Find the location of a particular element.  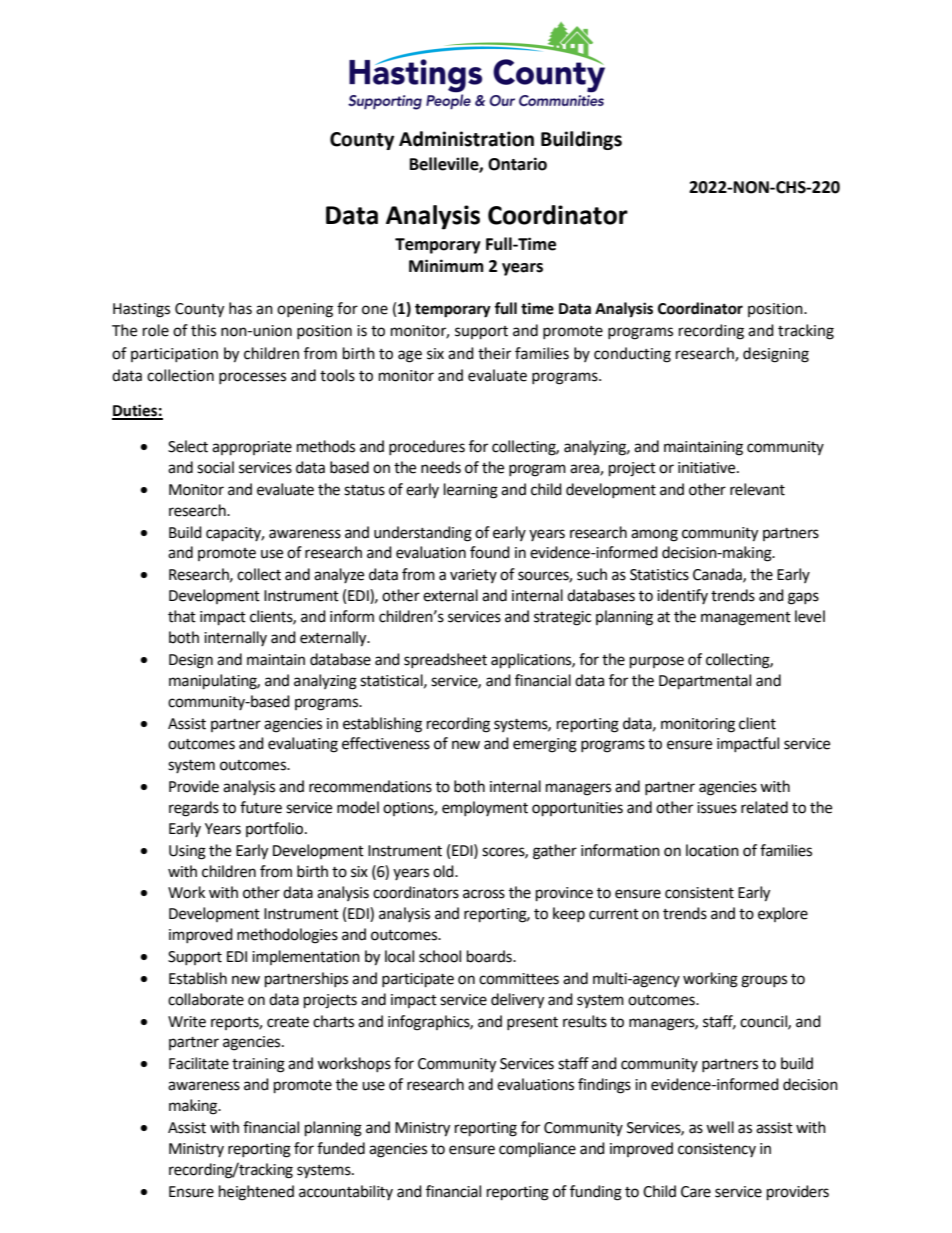

Hastings is located at coordinates (141, 310).
